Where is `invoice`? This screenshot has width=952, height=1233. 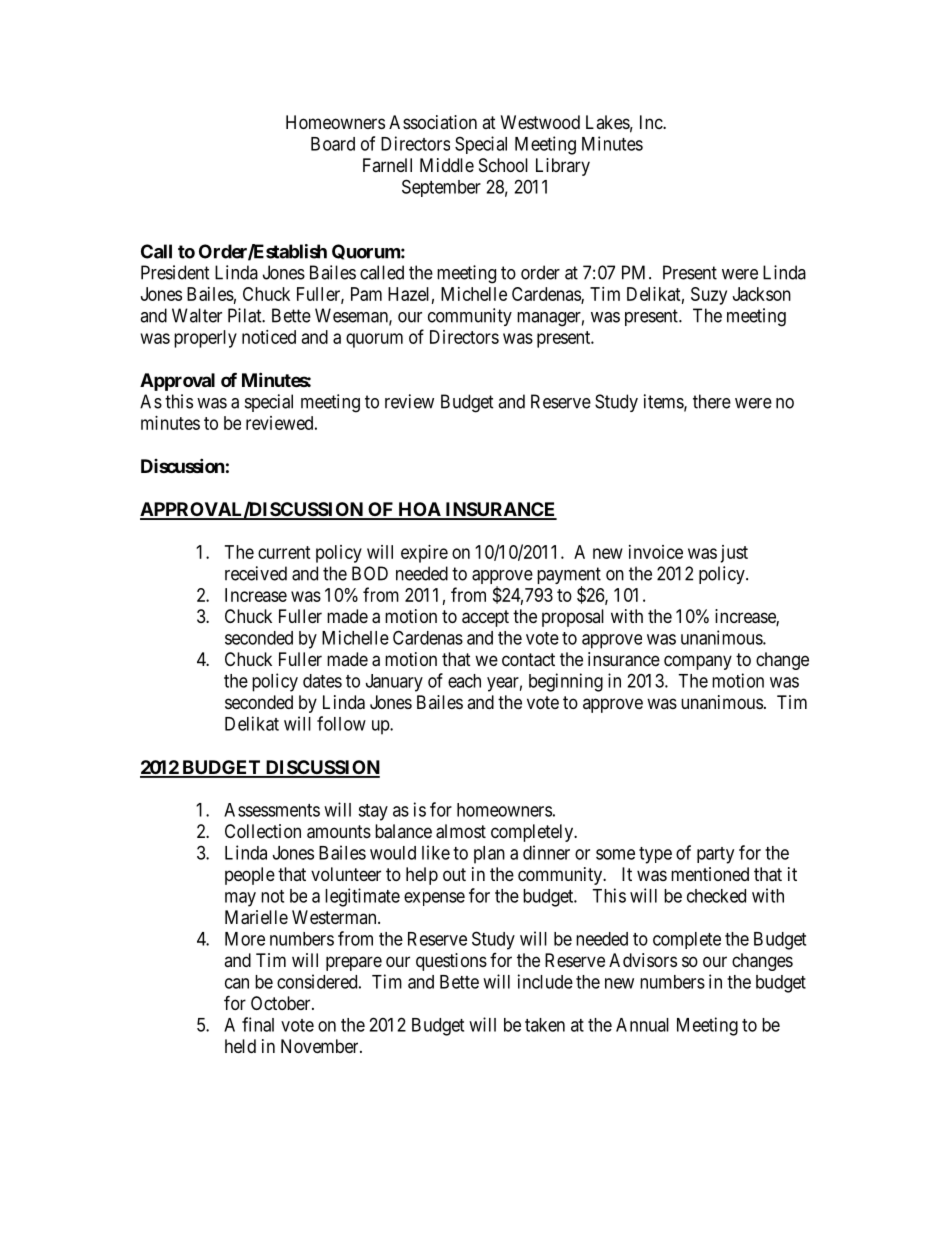 invoice is located at coordinates (656, 552).
